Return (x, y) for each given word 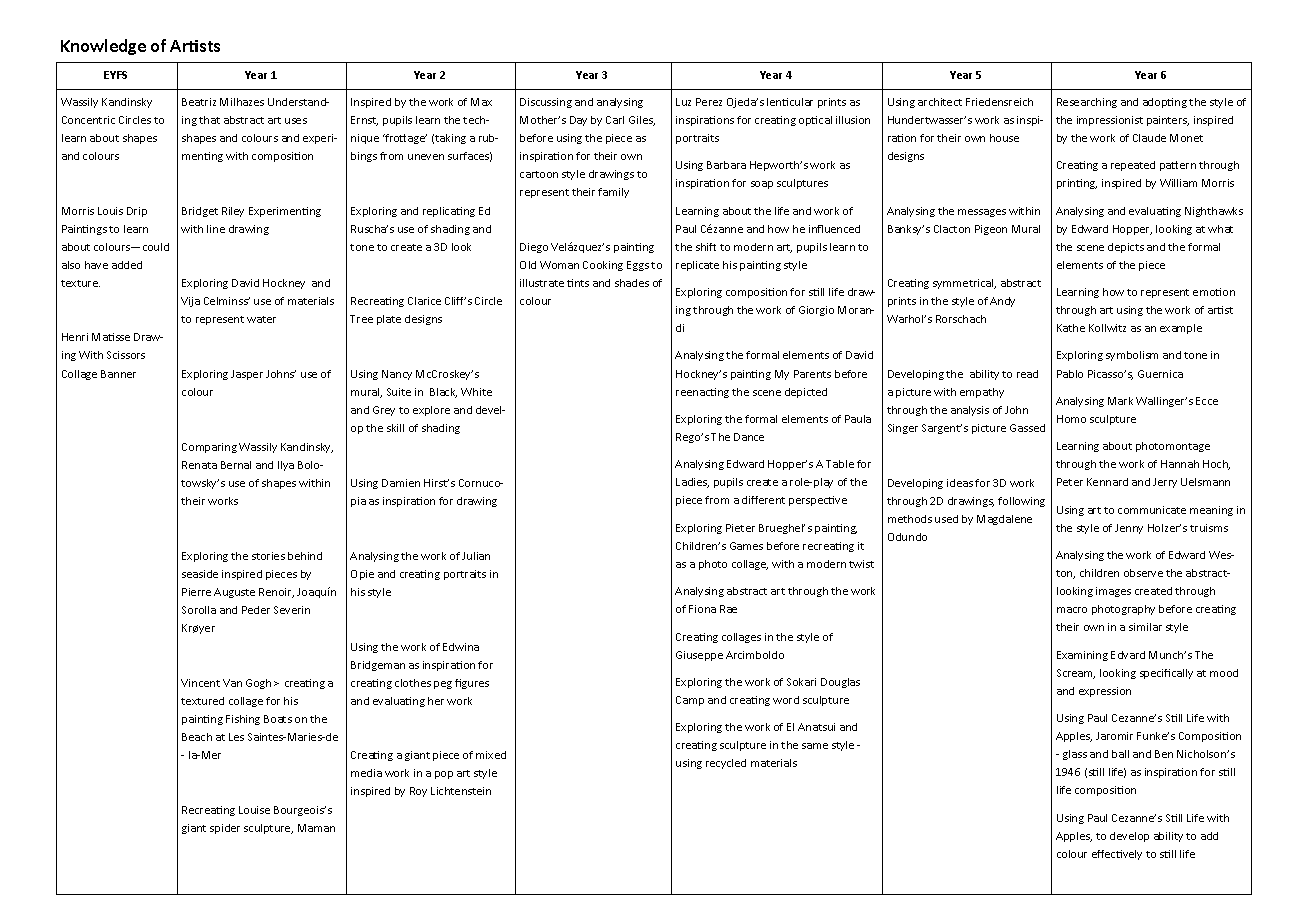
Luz (683, 102)
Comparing (209, 448)
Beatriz (199, 102)
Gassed (1027, 428)
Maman (316, 828)
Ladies (692, 483)
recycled (726, 764)
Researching (1087, 103)
